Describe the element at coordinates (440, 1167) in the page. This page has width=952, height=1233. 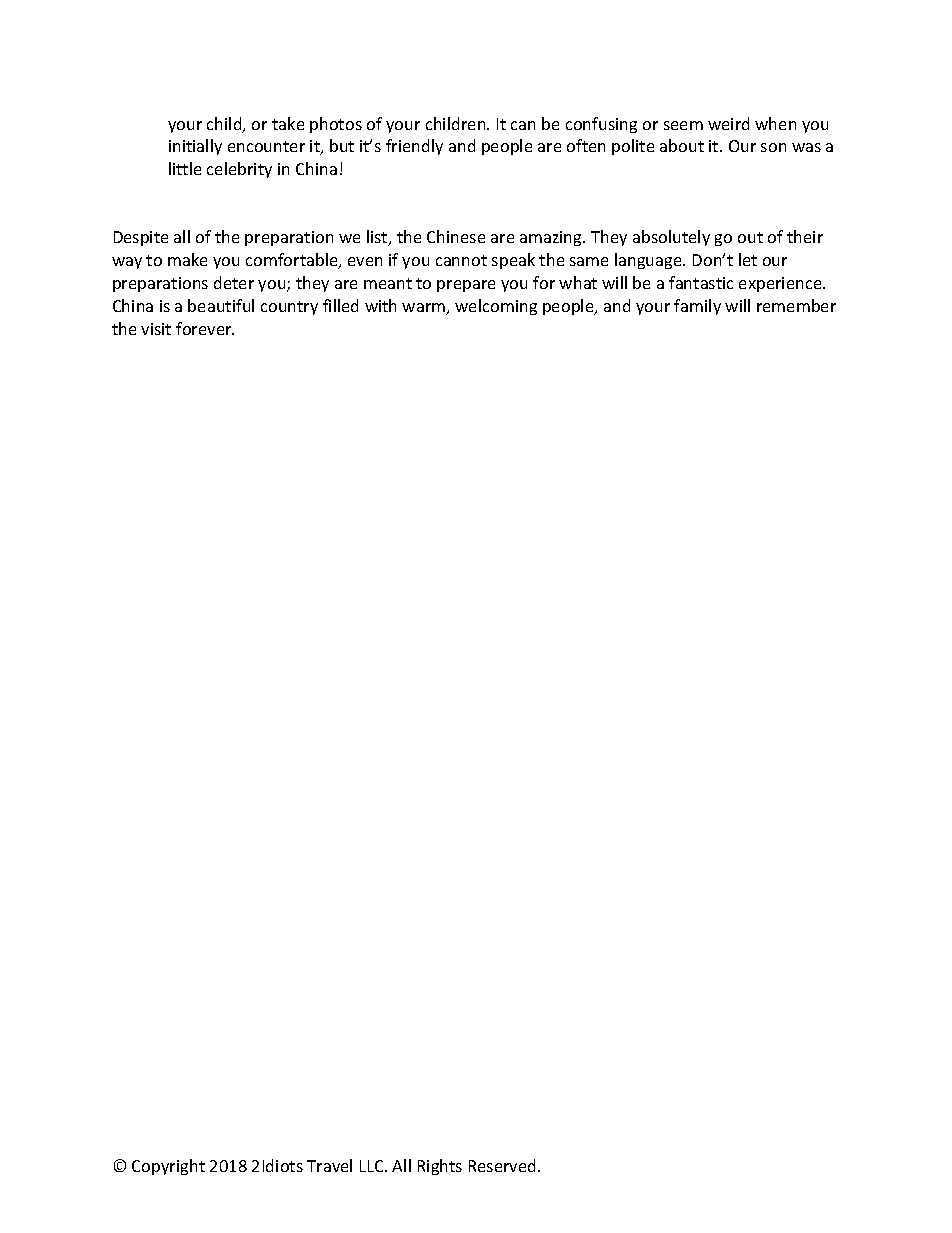
I see `Rights` at that location.
